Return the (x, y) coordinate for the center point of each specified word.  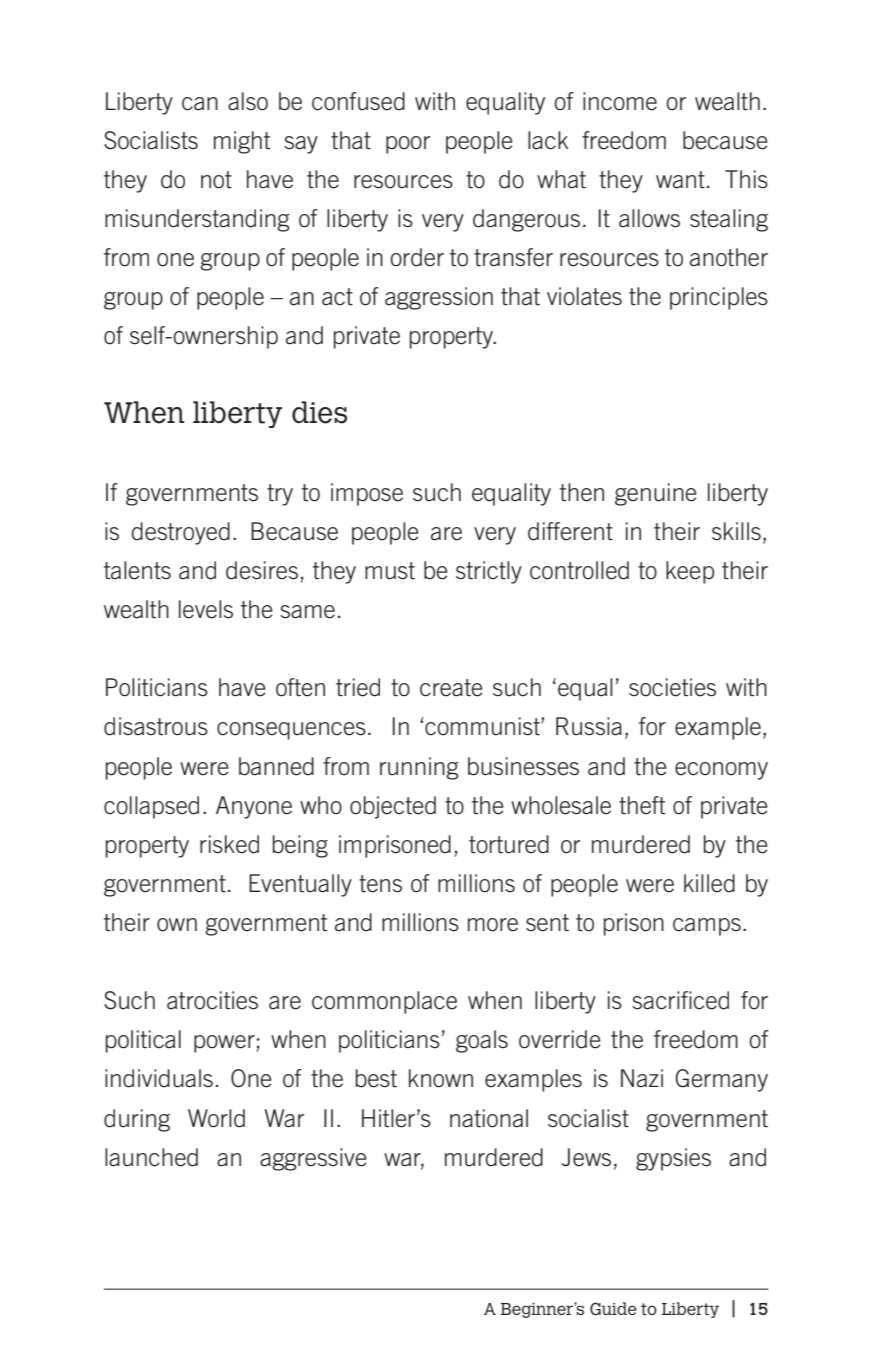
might (242, 142)
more (493, 925)
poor (408, 145)
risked (229, 844)
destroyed (180, 533)
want (680, 180)
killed (709, 883)
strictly (489, 572)
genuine (656, 494)
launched (151, 1157)
